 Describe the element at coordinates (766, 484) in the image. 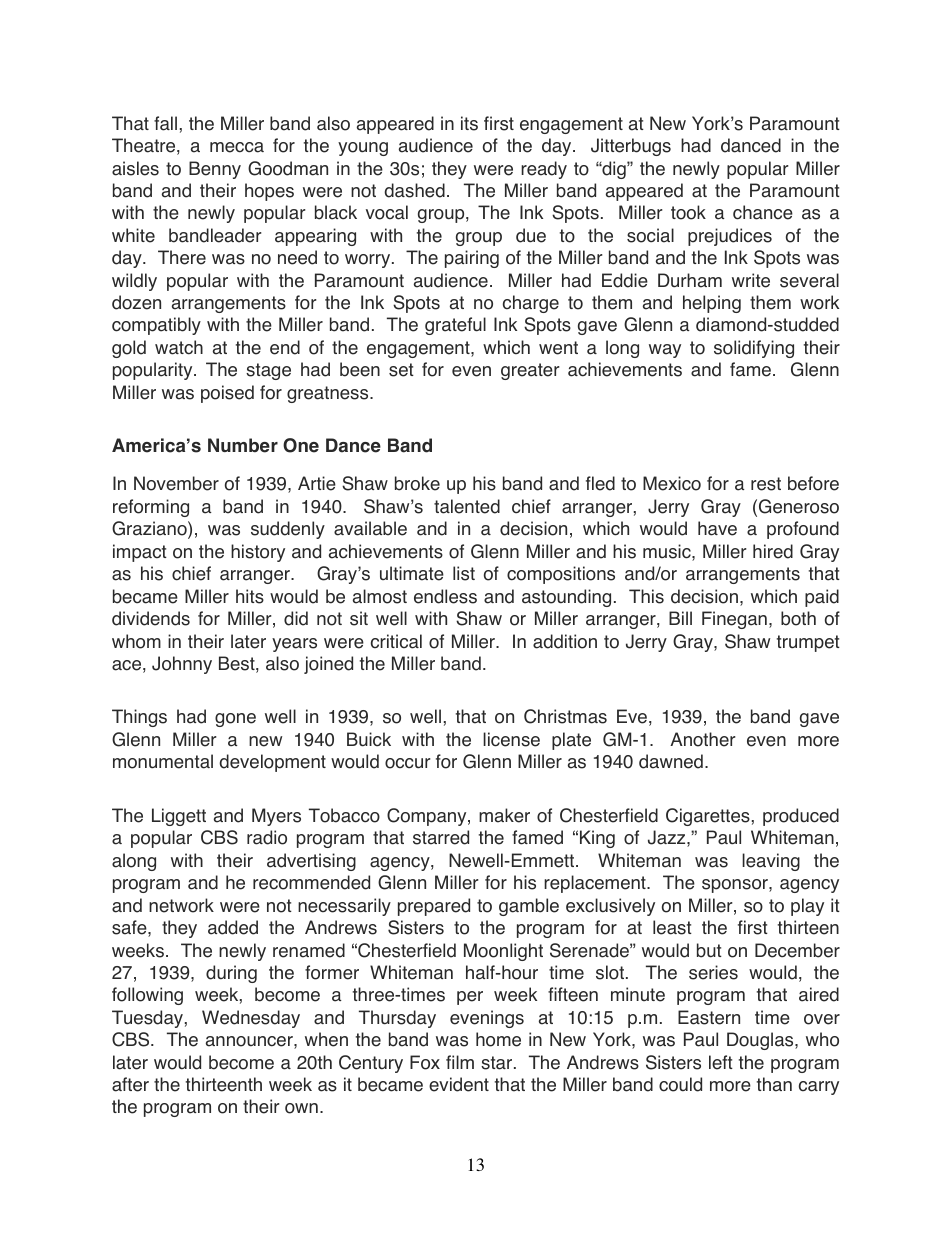

I see `rest` at that location.
